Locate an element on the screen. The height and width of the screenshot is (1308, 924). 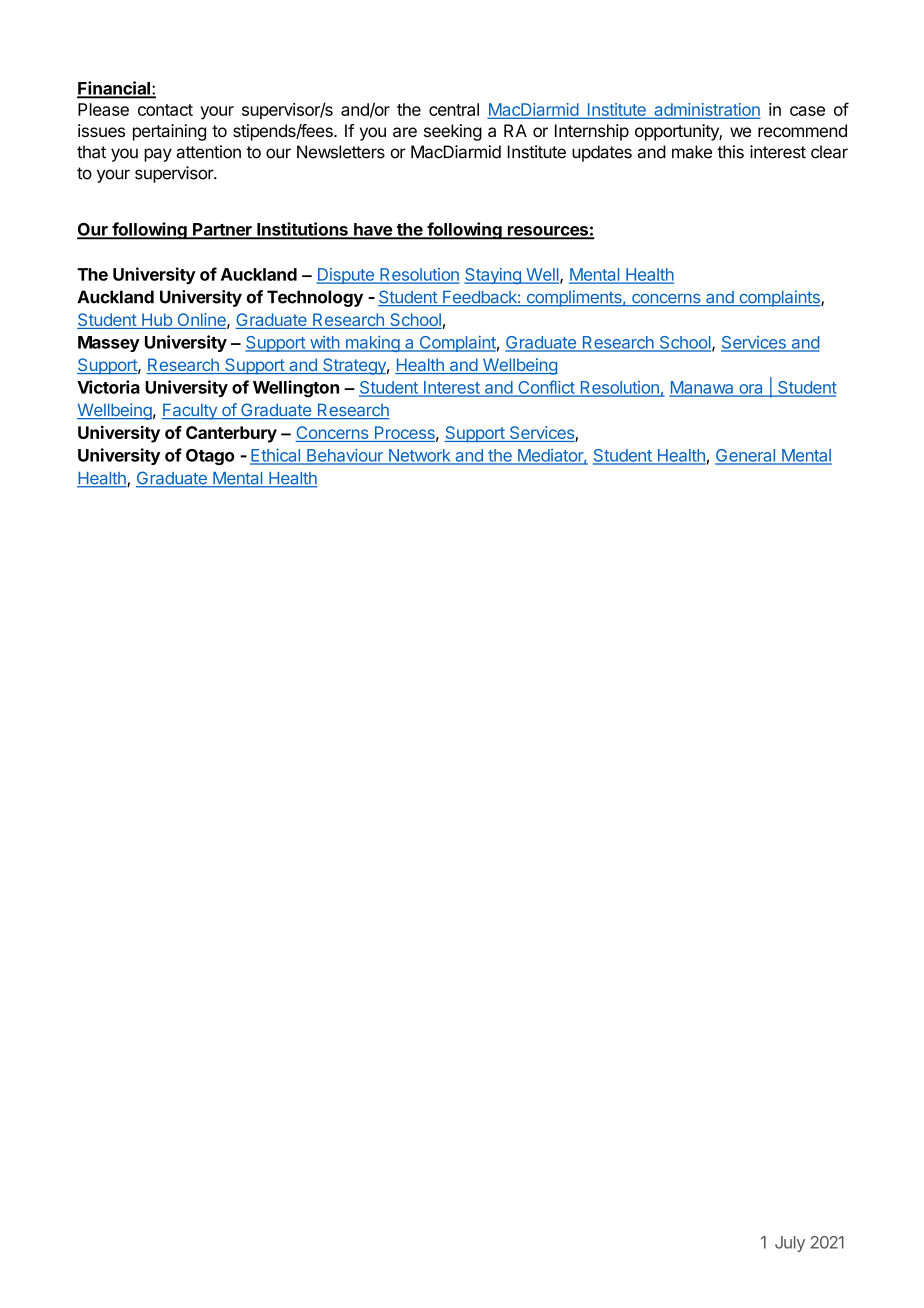
this is located at coordinates (730, 152).
